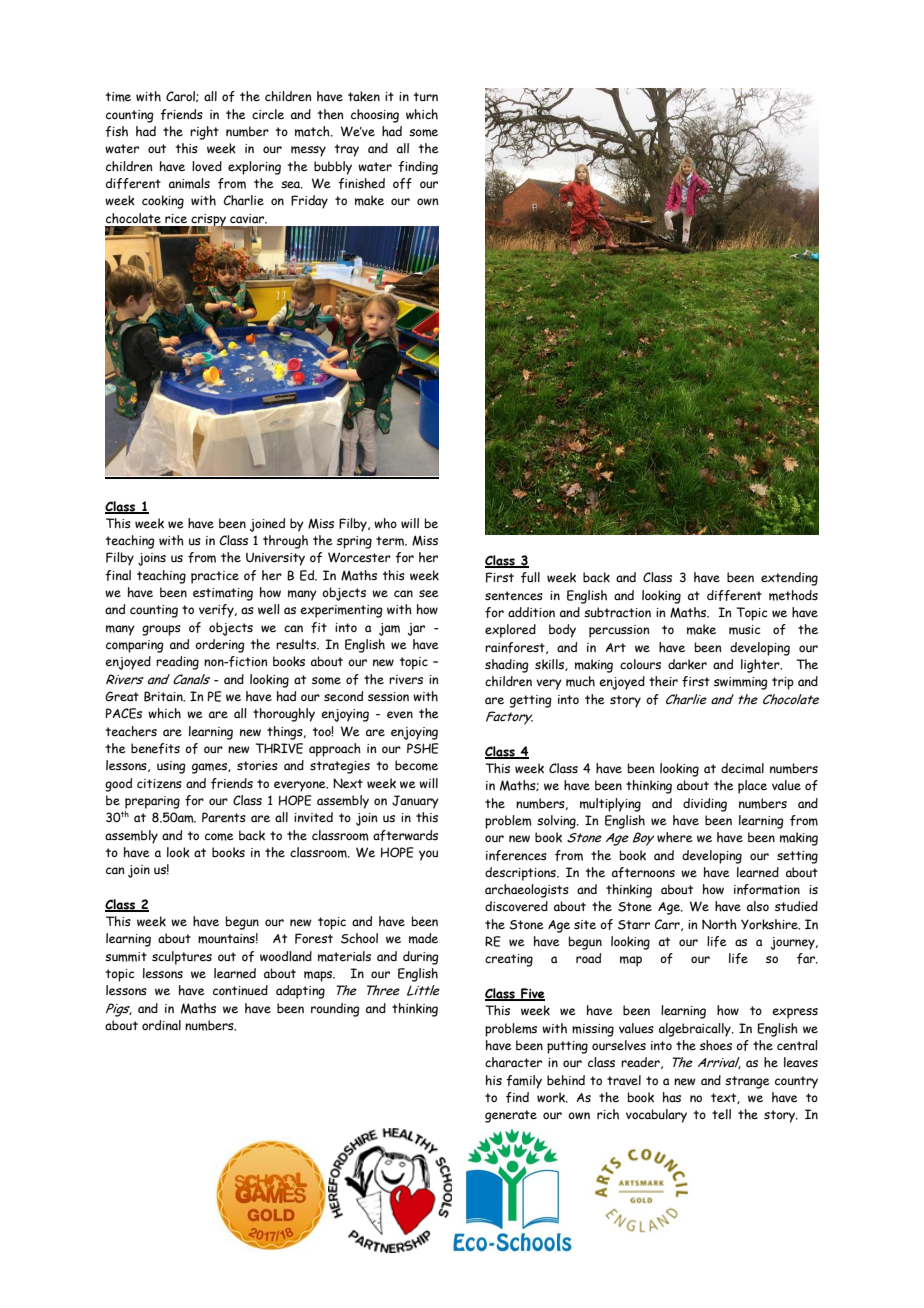  Describe the element at coordinates (402, 183) in the screenshot. I see `off` at that location.
